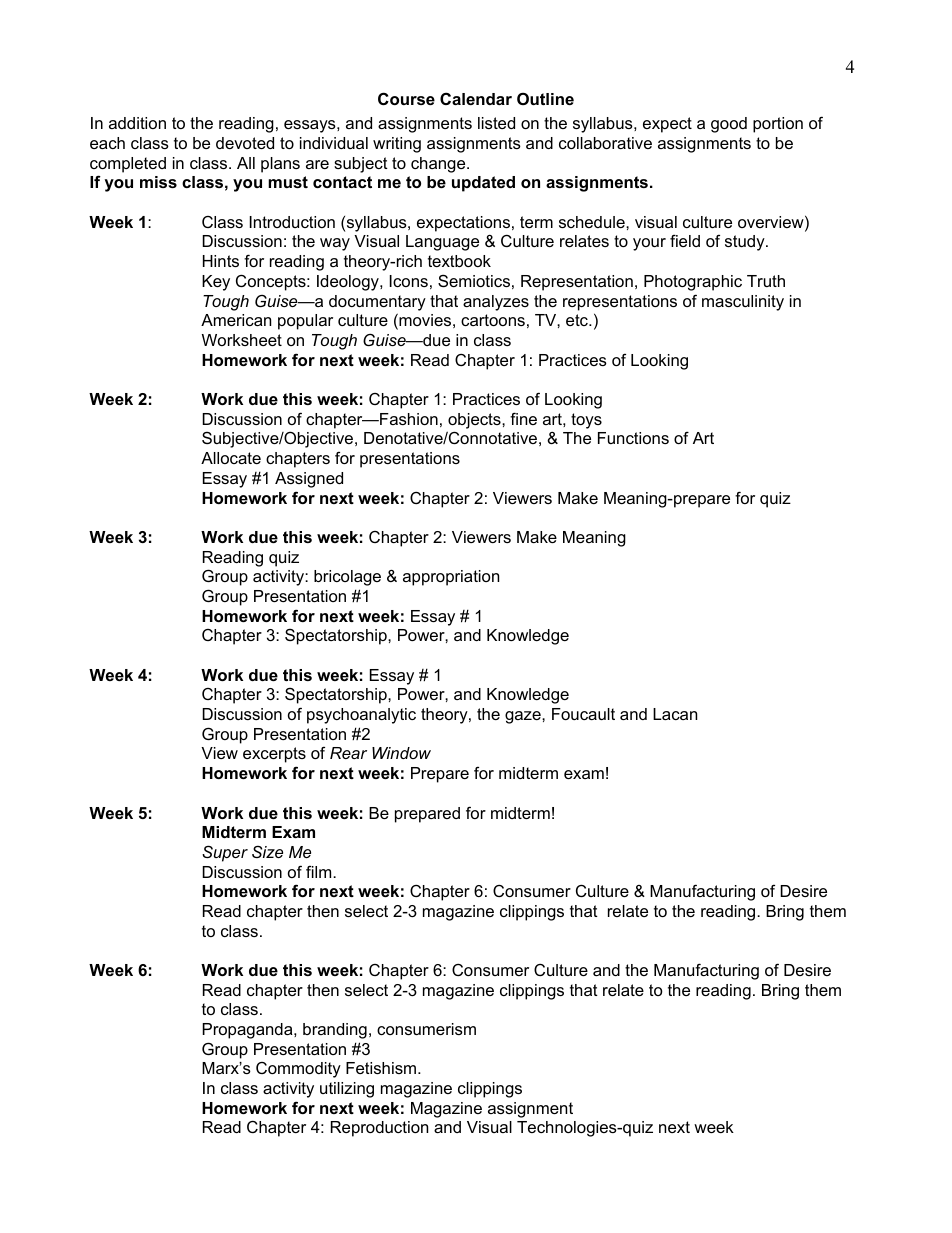  I want to click on Foucault, so click(583, 714).
